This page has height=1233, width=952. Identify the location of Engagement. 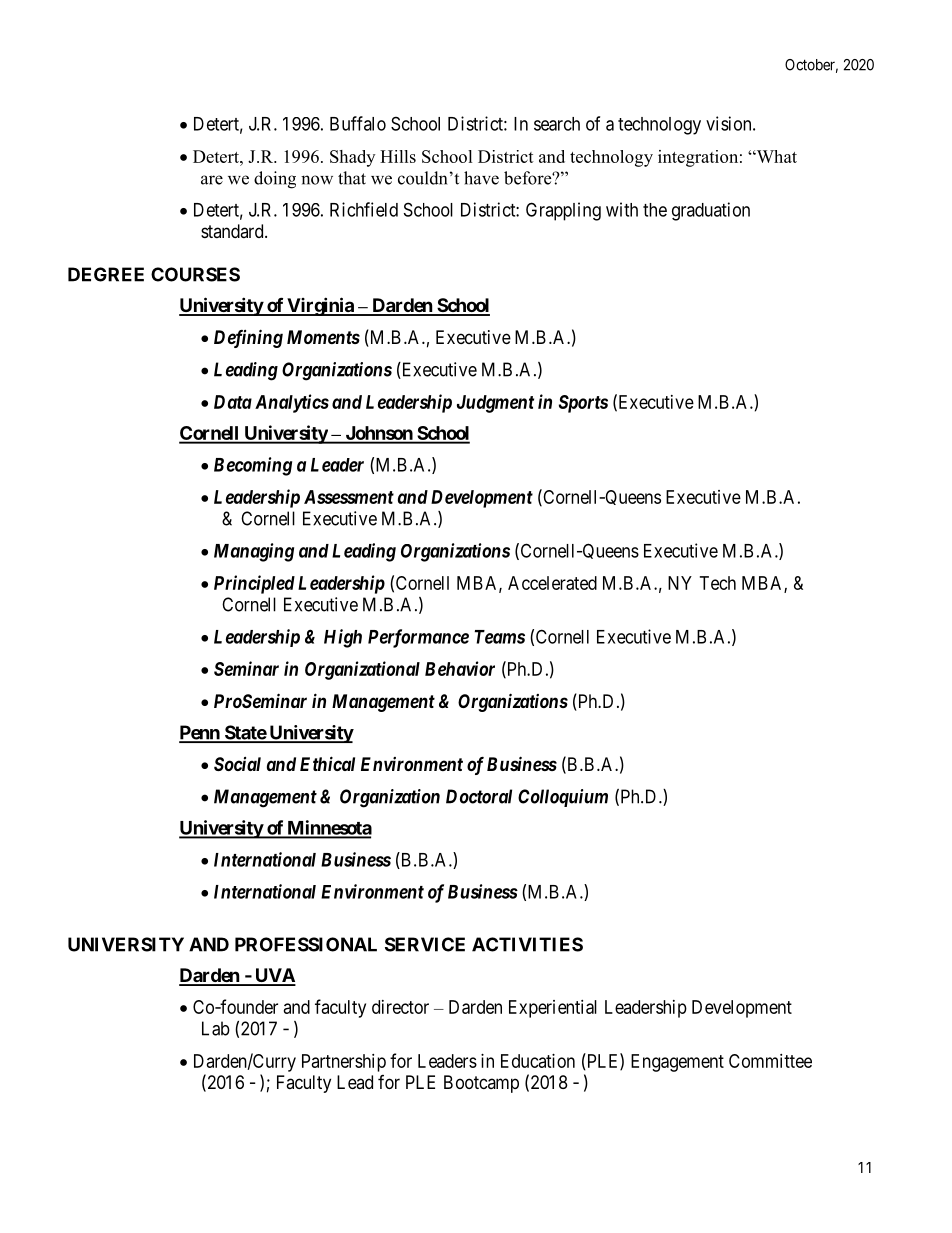
(677, 1063).
